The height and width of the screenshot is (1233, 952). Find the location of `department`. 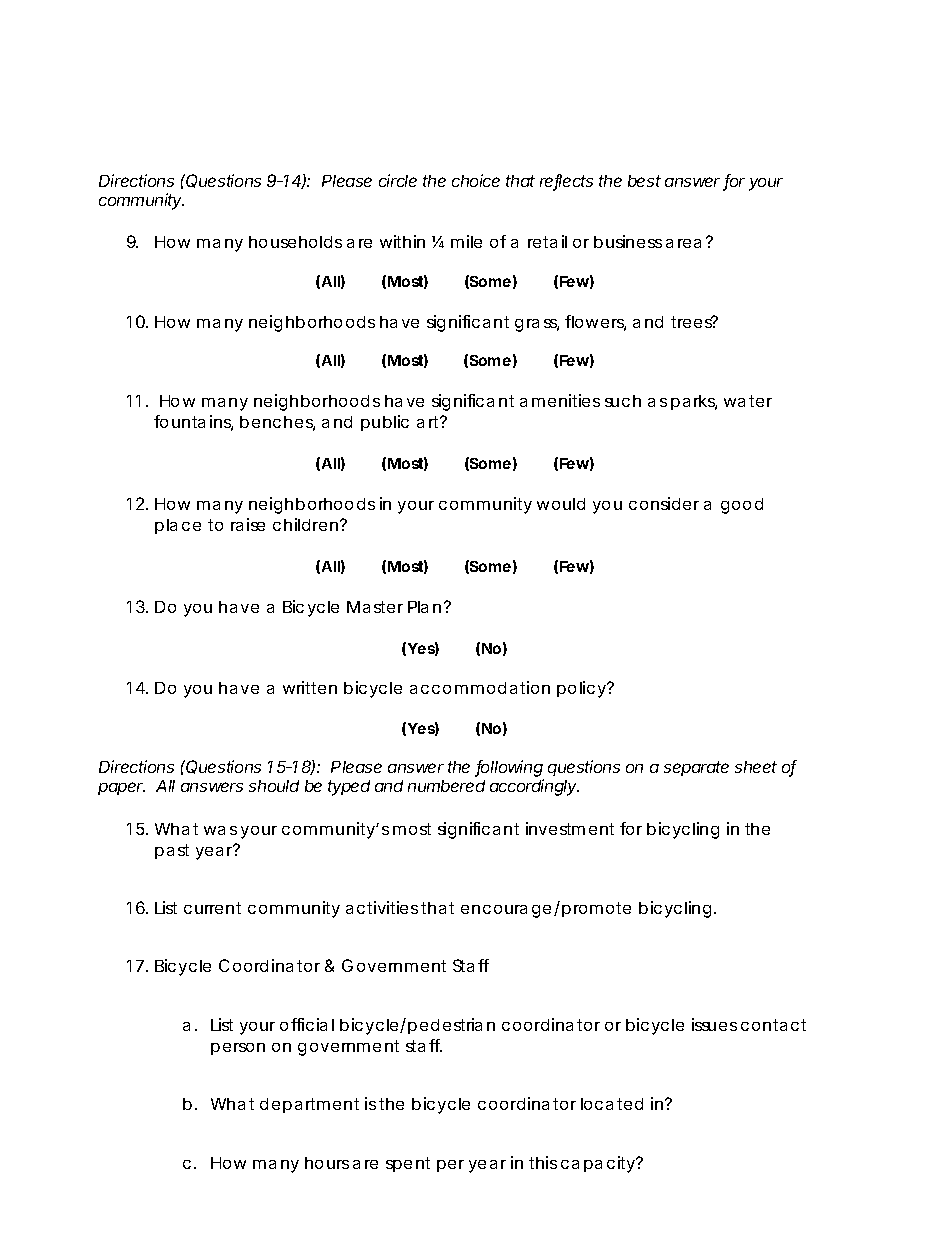

department is located at coordinates (309, 1105).
